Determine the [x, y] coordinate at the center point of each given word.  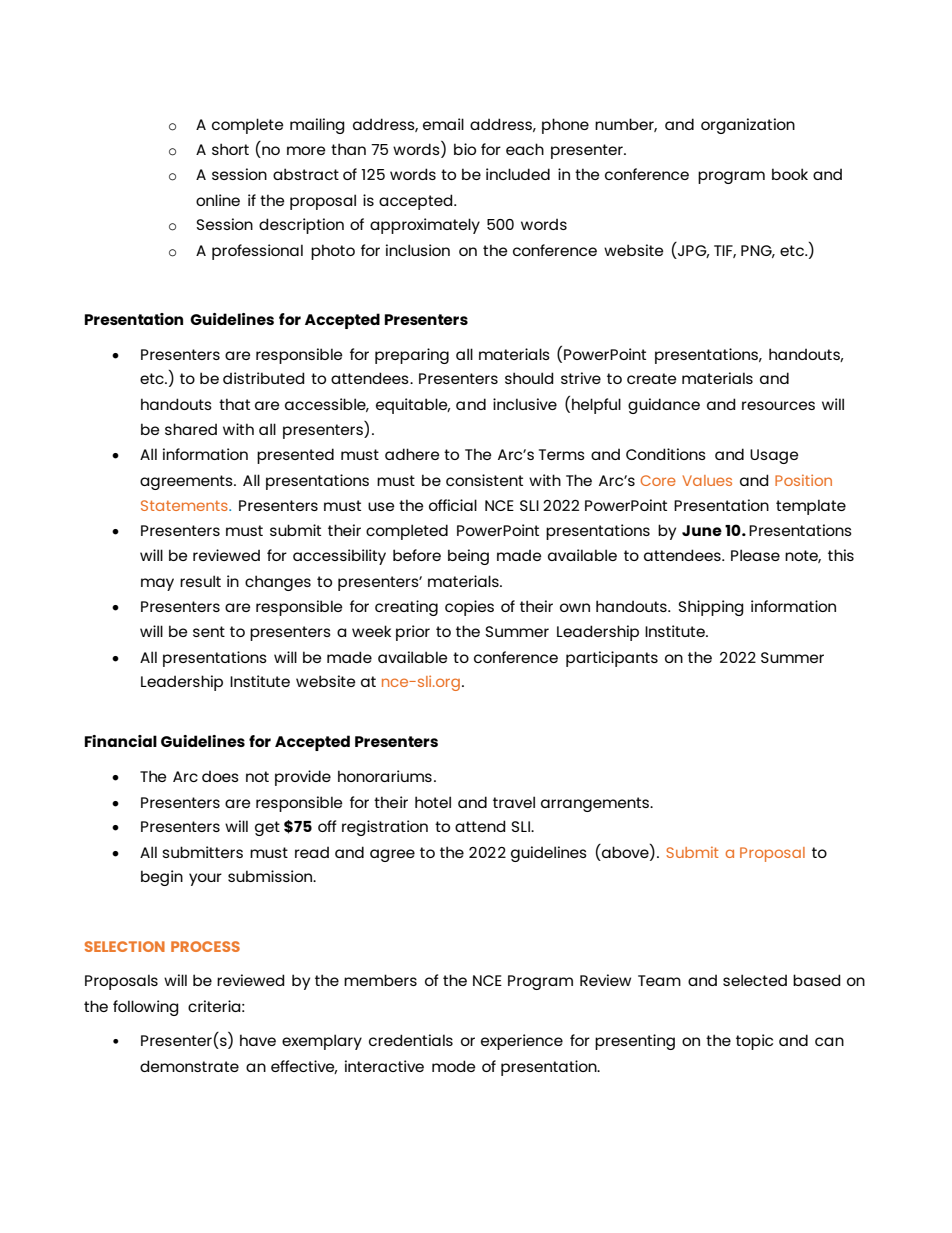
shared [191, 429]
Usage [774, 456]
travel [514, 802]
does [220, 776]
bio [465, 149]
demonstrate [189, 1066]
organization [748, 126]
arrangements [596, 804]
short [230, 149]
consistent [484, 480]
